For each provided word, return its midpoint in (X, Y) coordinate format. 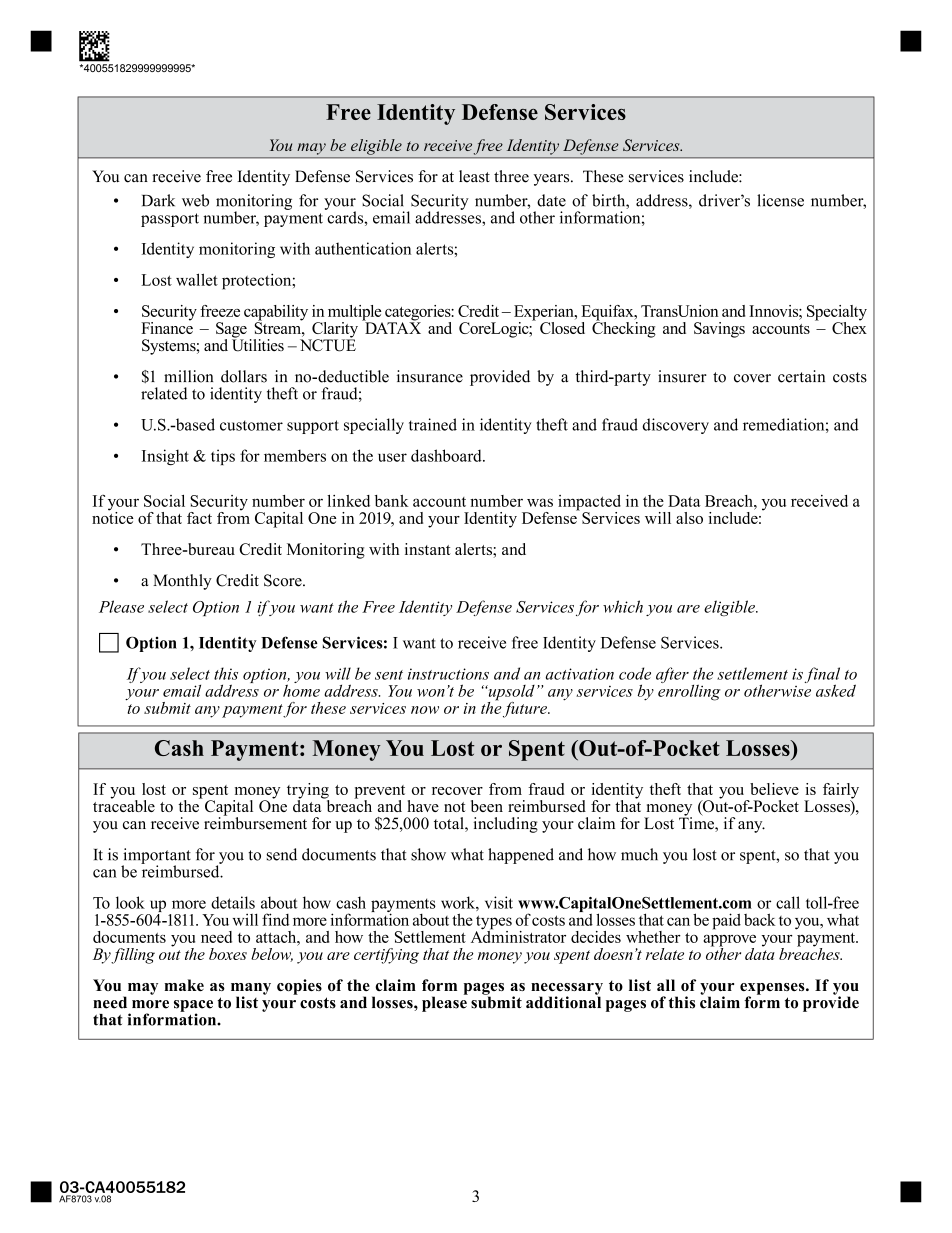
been (487, 806)
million (188, 376)
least (474, 176)
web (195, 200)
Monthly (182, 582)
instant (428, 549)
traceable (124, 805)
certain (801, 376)
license (780, 200)
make (184, 985)
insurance (430, 376)
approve (729, 942)
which (623, 606)
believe (774, 789)
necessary (567, 990)
